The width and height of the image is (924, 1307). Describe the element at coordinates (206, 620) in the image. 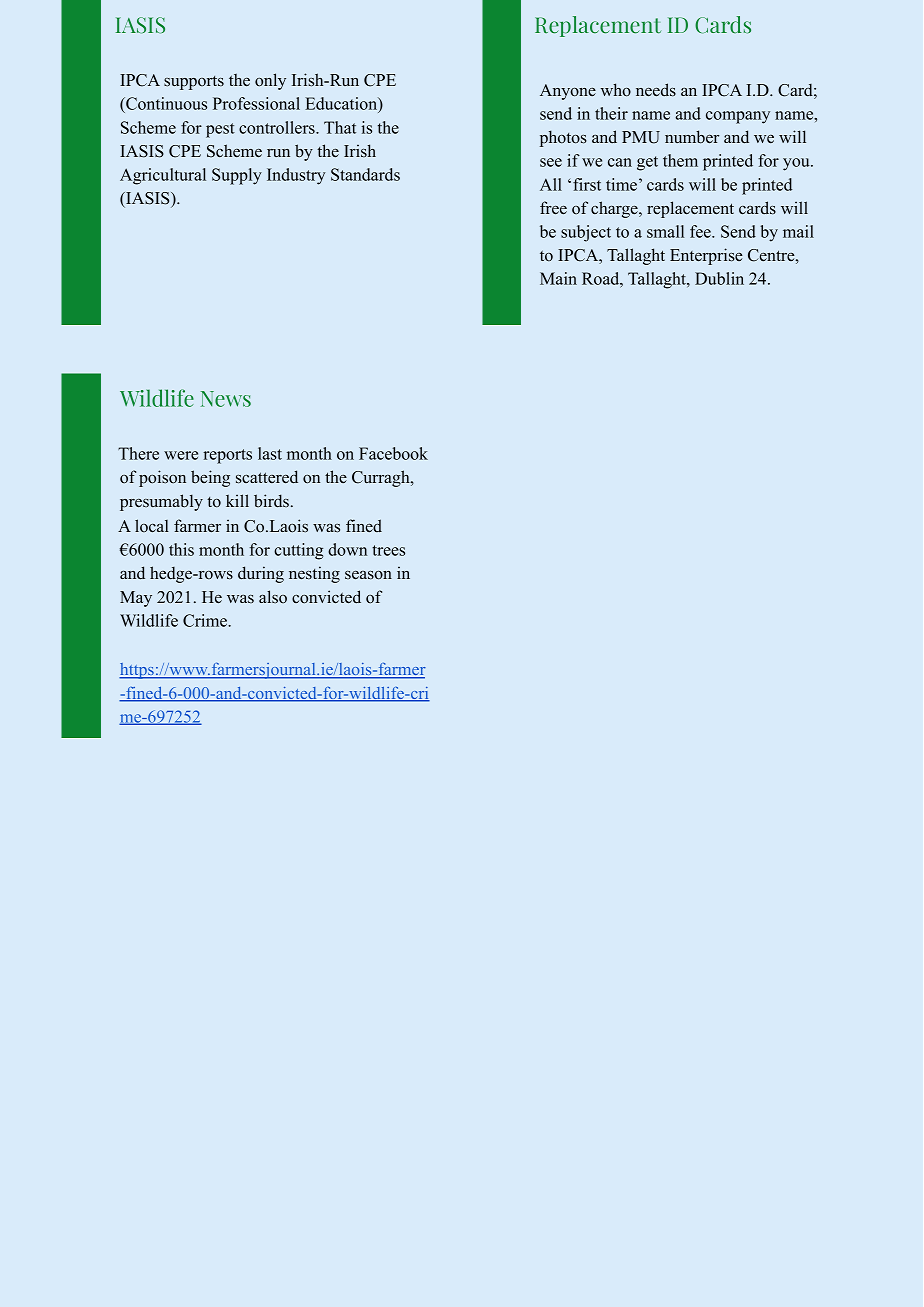

I see `Crime` at that location.
